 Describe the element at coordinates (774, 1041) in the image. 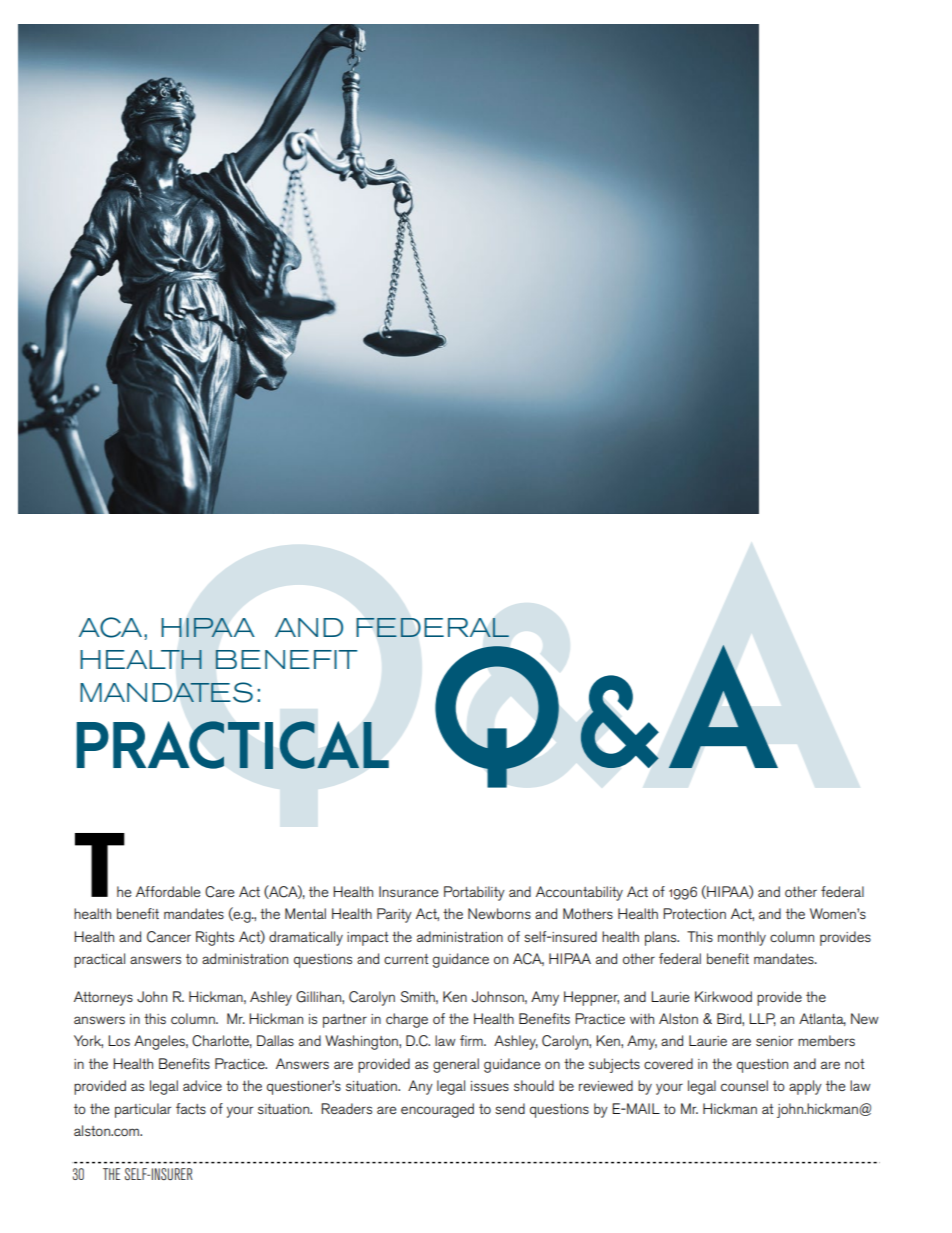

I see `senior` at that location.
